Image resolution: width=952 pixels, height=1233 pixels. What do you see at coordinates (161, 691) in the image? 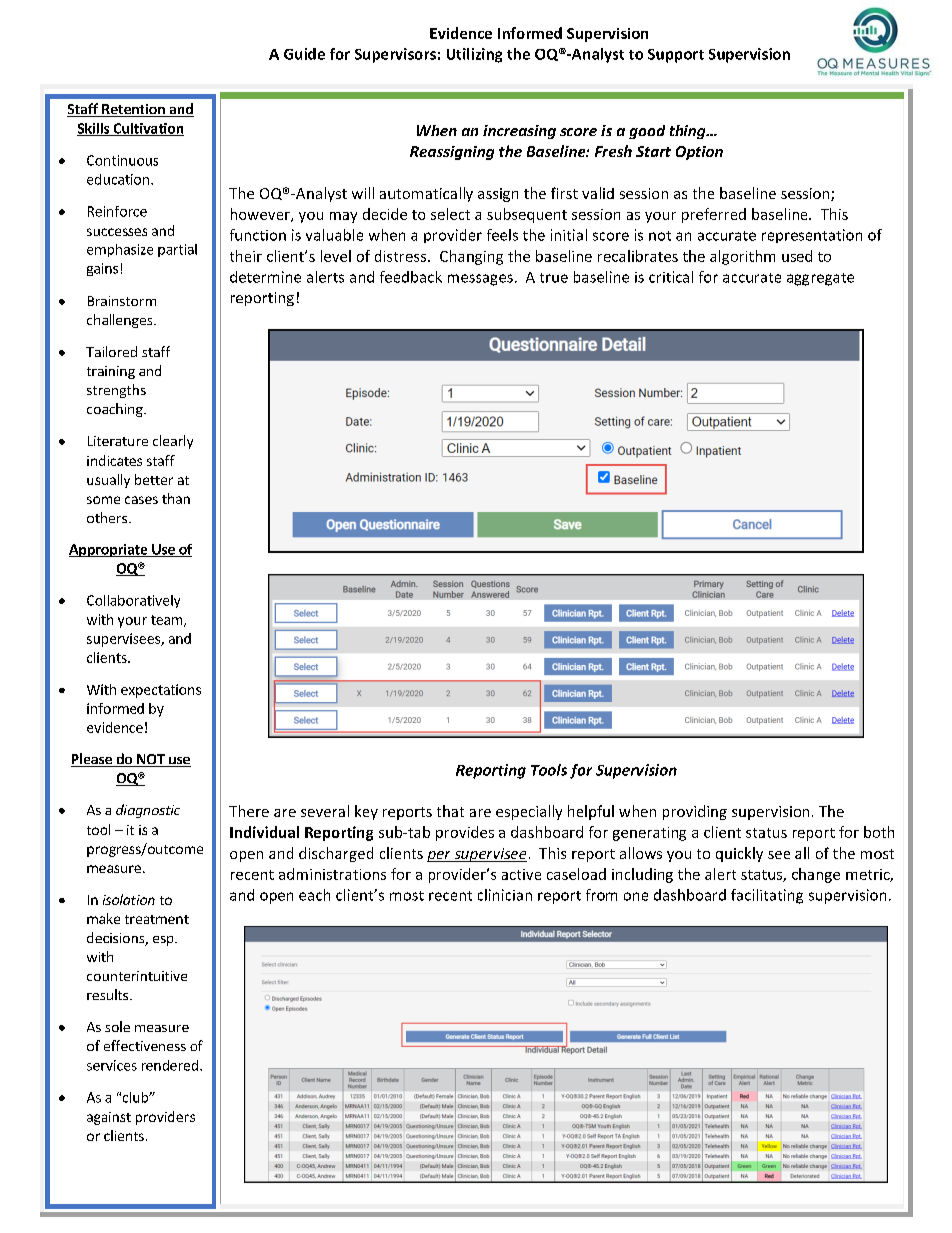
I see `expectations` at bounding box center [161, 691].
